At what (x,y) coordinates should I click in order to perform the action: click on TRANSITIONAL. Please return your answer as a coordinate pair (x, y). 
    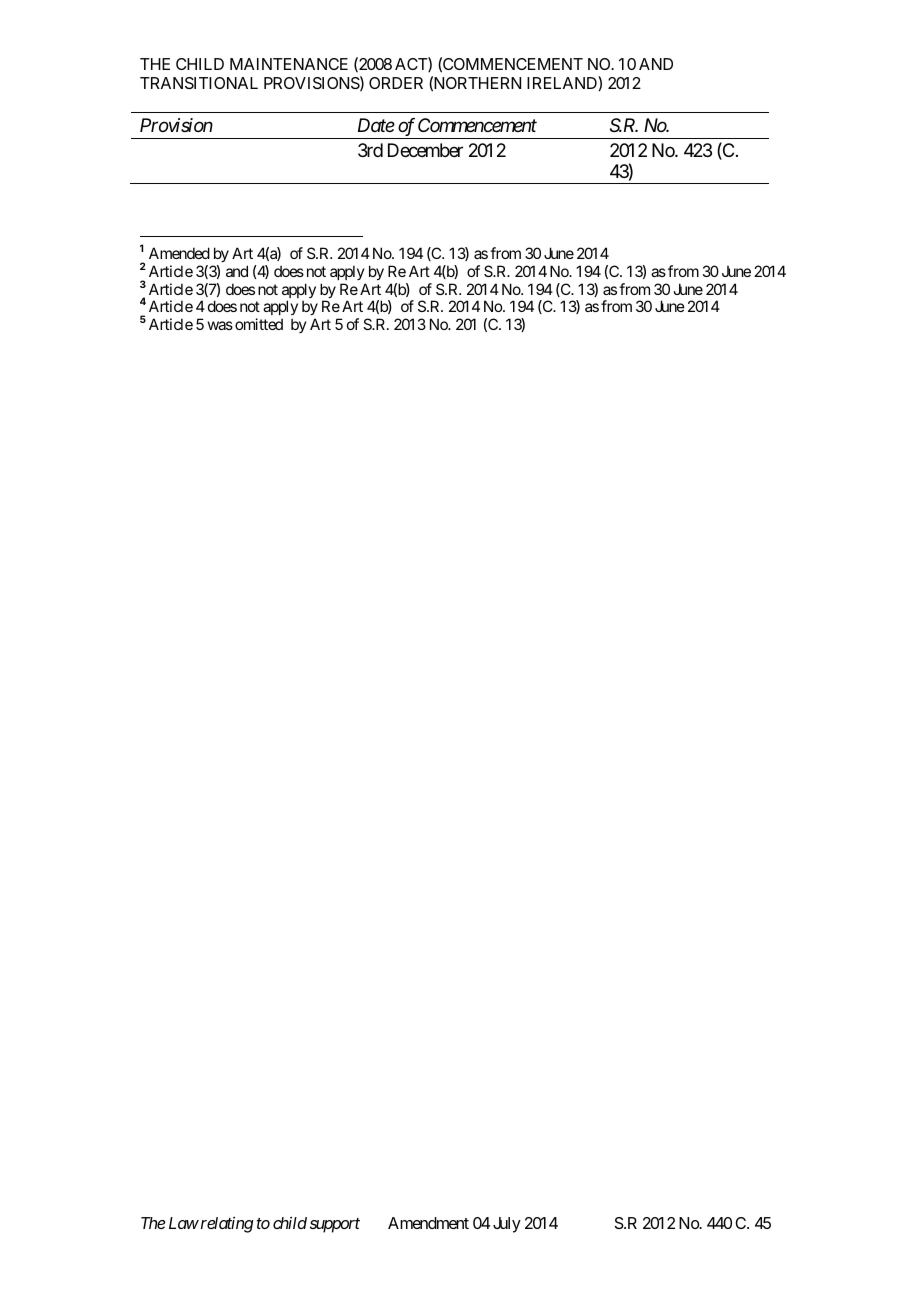
    Looking at the image, I should click on (199, 83).
